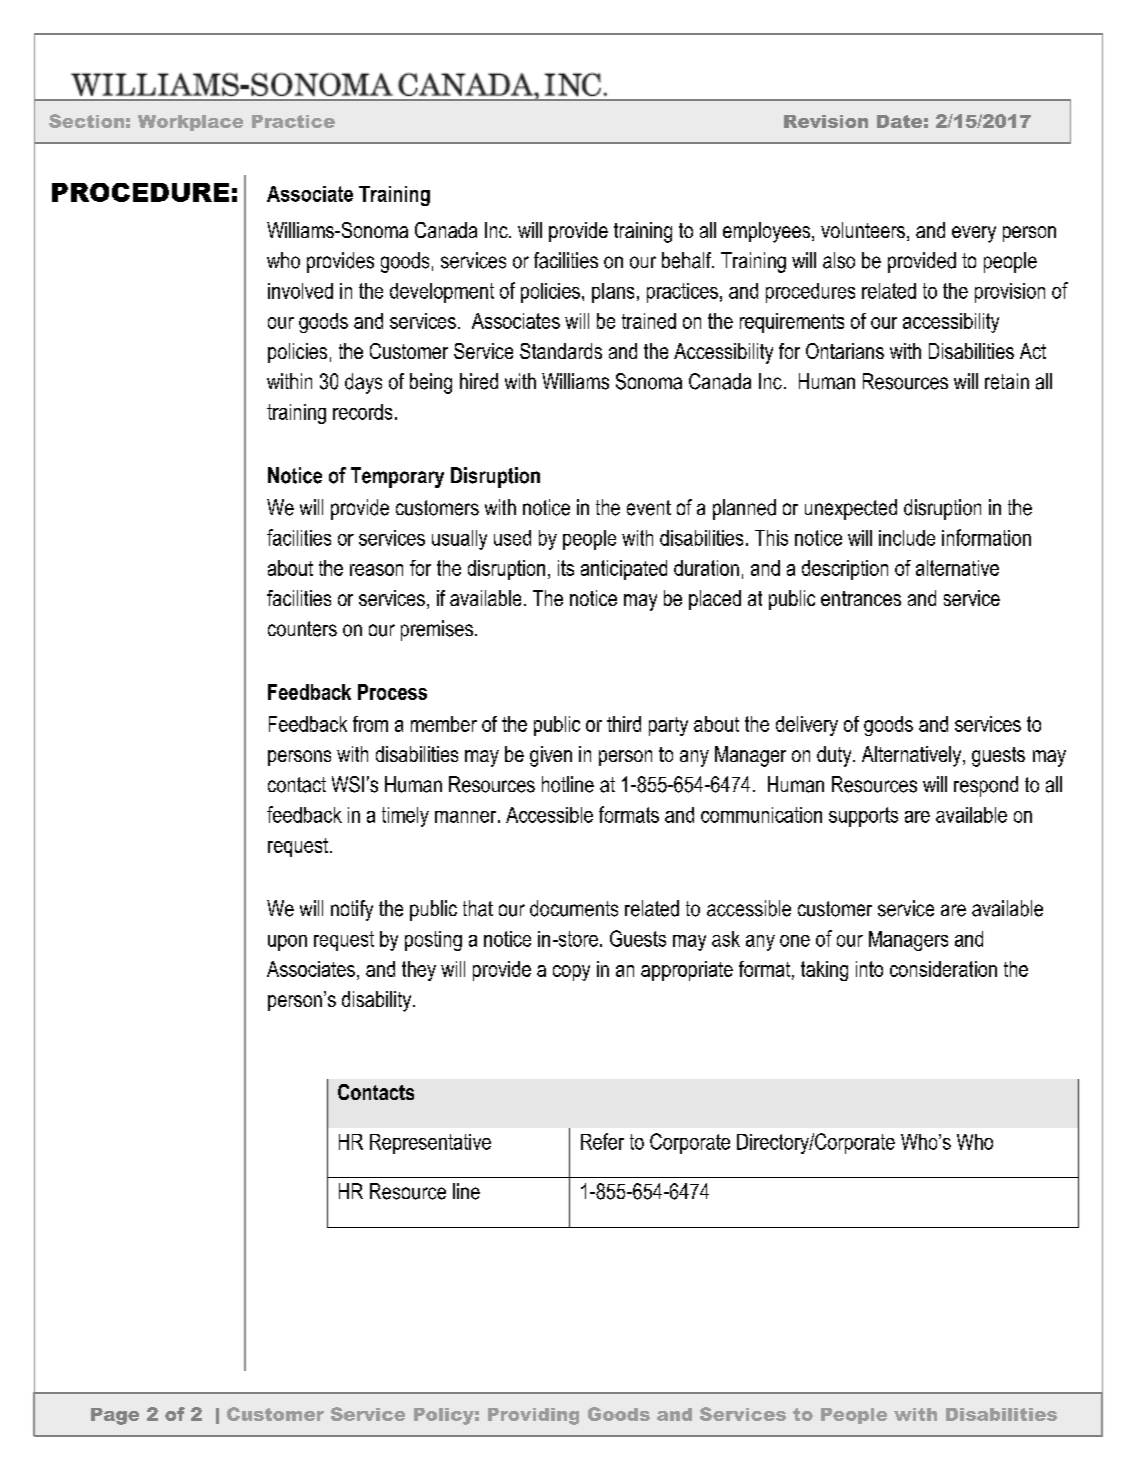 The width and height of the screenshot is (1135, 1469). Describe the element at coordinates (907, 538) in the screenshot. I see `include` at that location.
